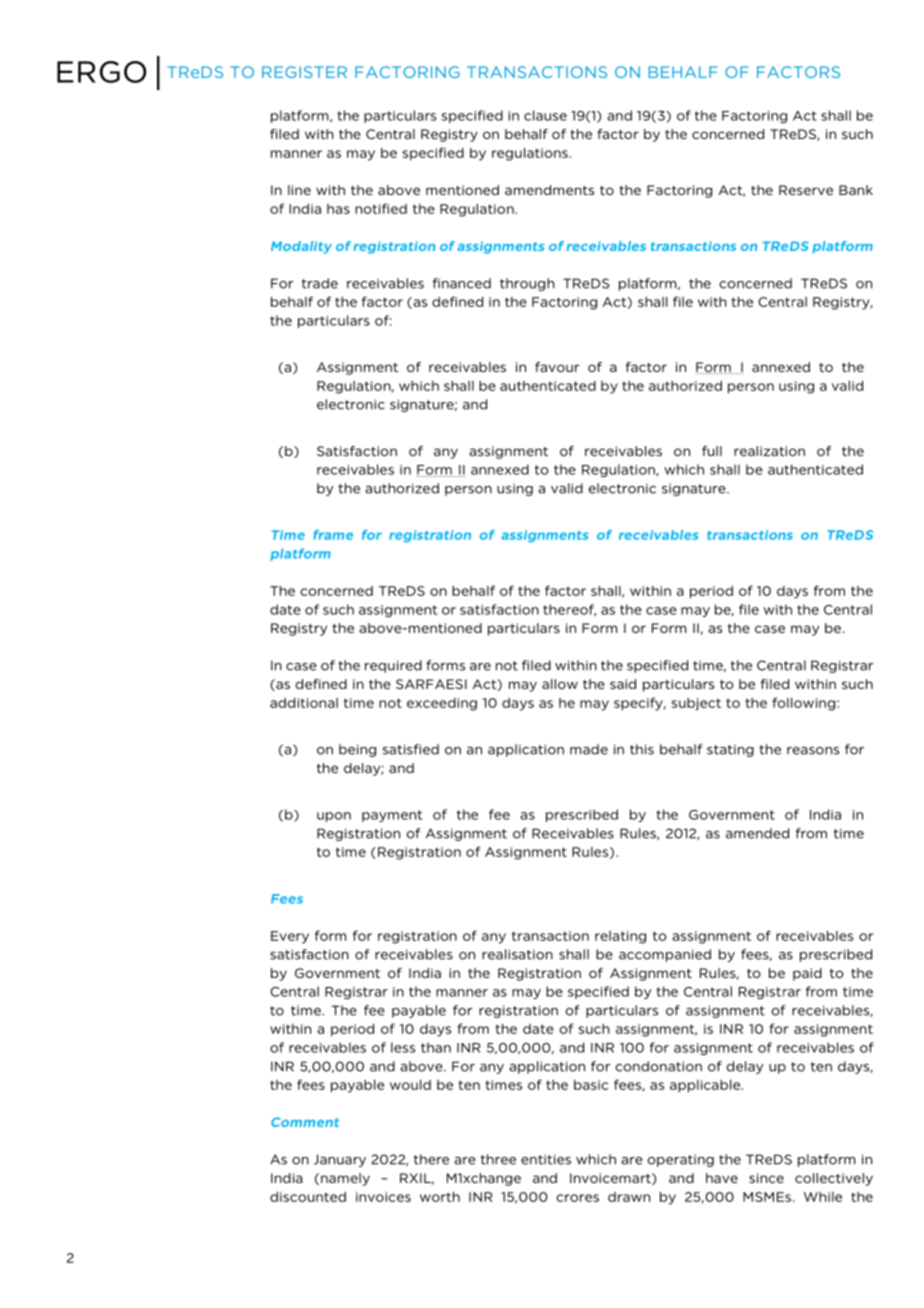  Describe the element at coordinates (498, 1159) in the screenshot. I see `three` at that location.
